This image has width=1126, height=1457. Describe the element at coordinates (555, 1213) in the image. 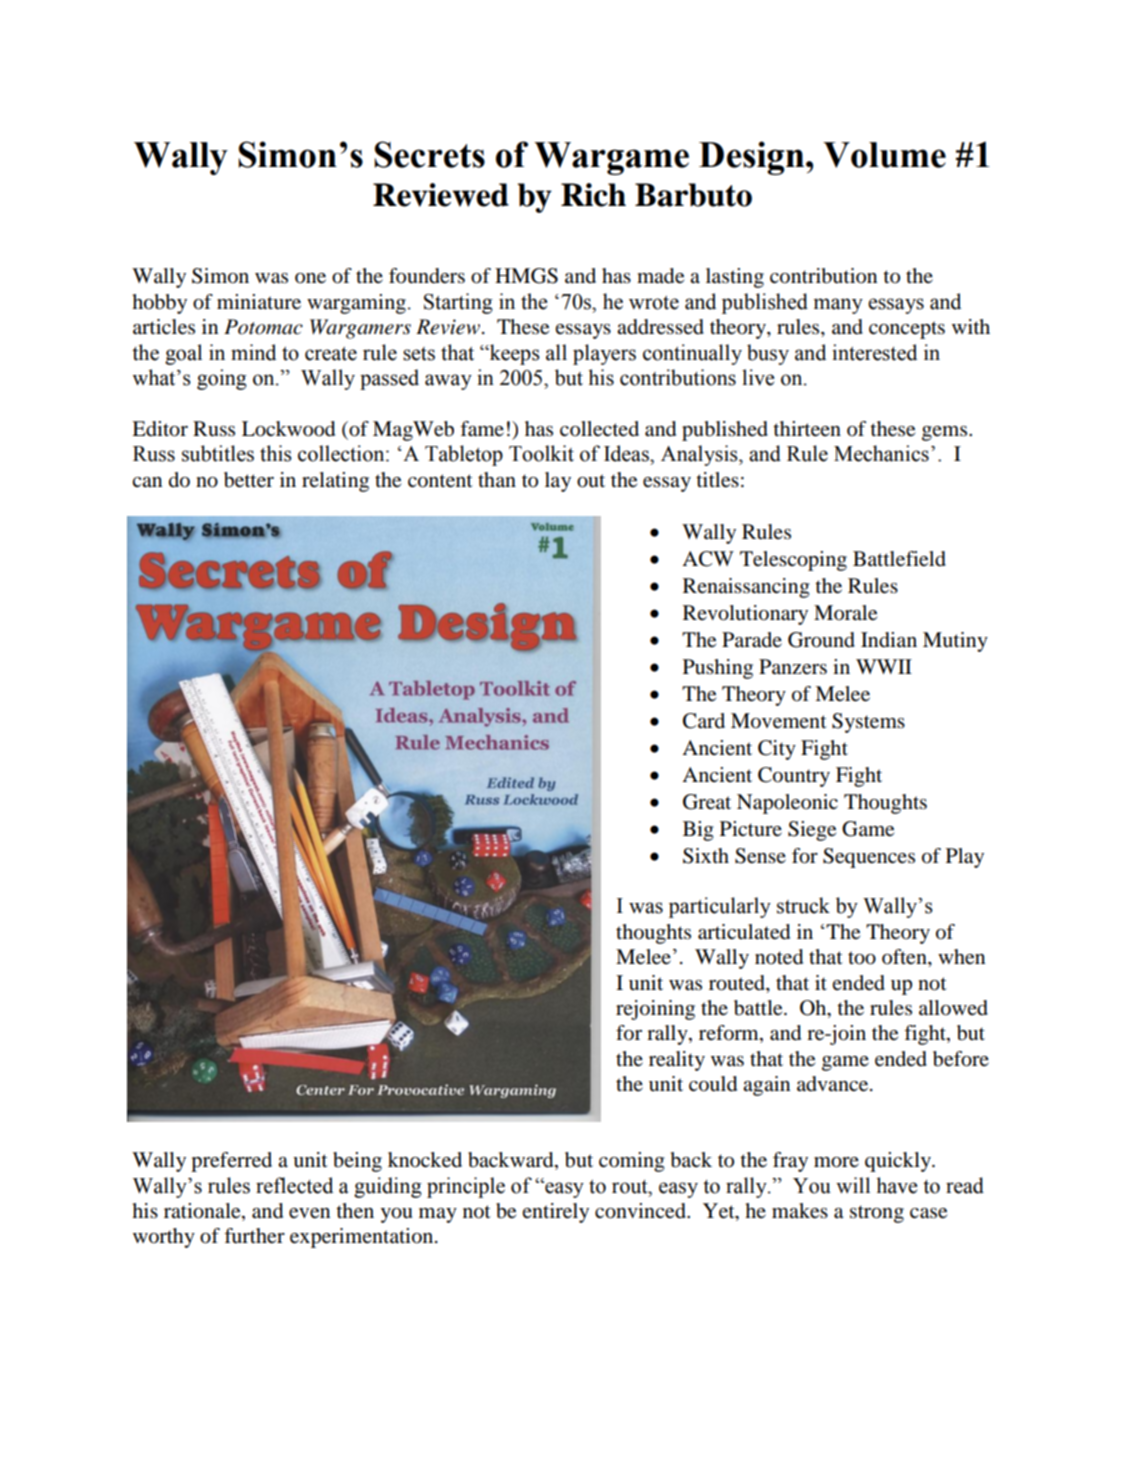

I see `entirely` at that location.
